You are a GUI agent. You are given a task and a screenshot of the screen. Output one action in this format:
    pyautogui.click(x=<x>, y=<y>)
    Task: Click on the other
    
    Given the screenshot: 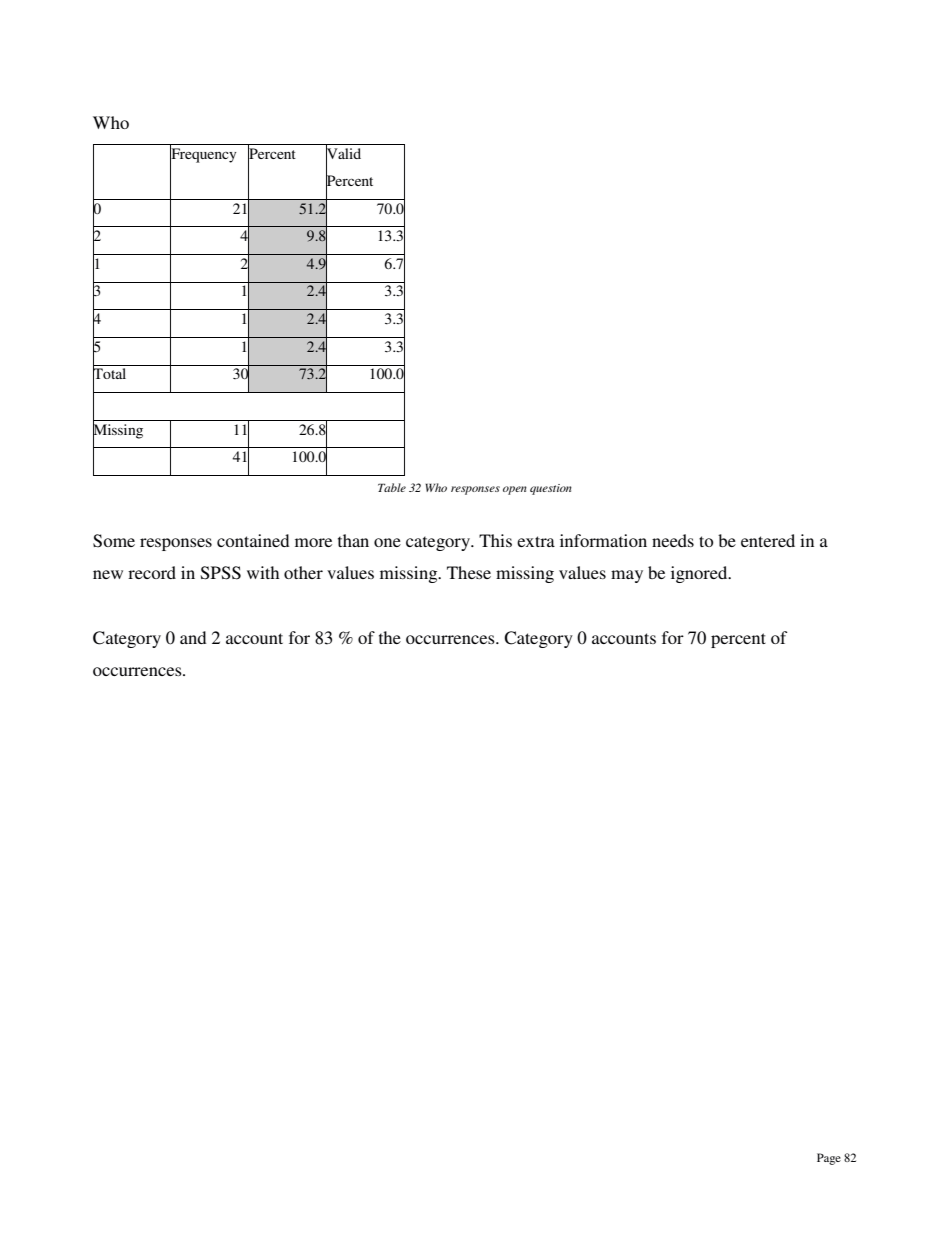 What is the action you would take?
    pyautogui.click(x=303, y=572)
